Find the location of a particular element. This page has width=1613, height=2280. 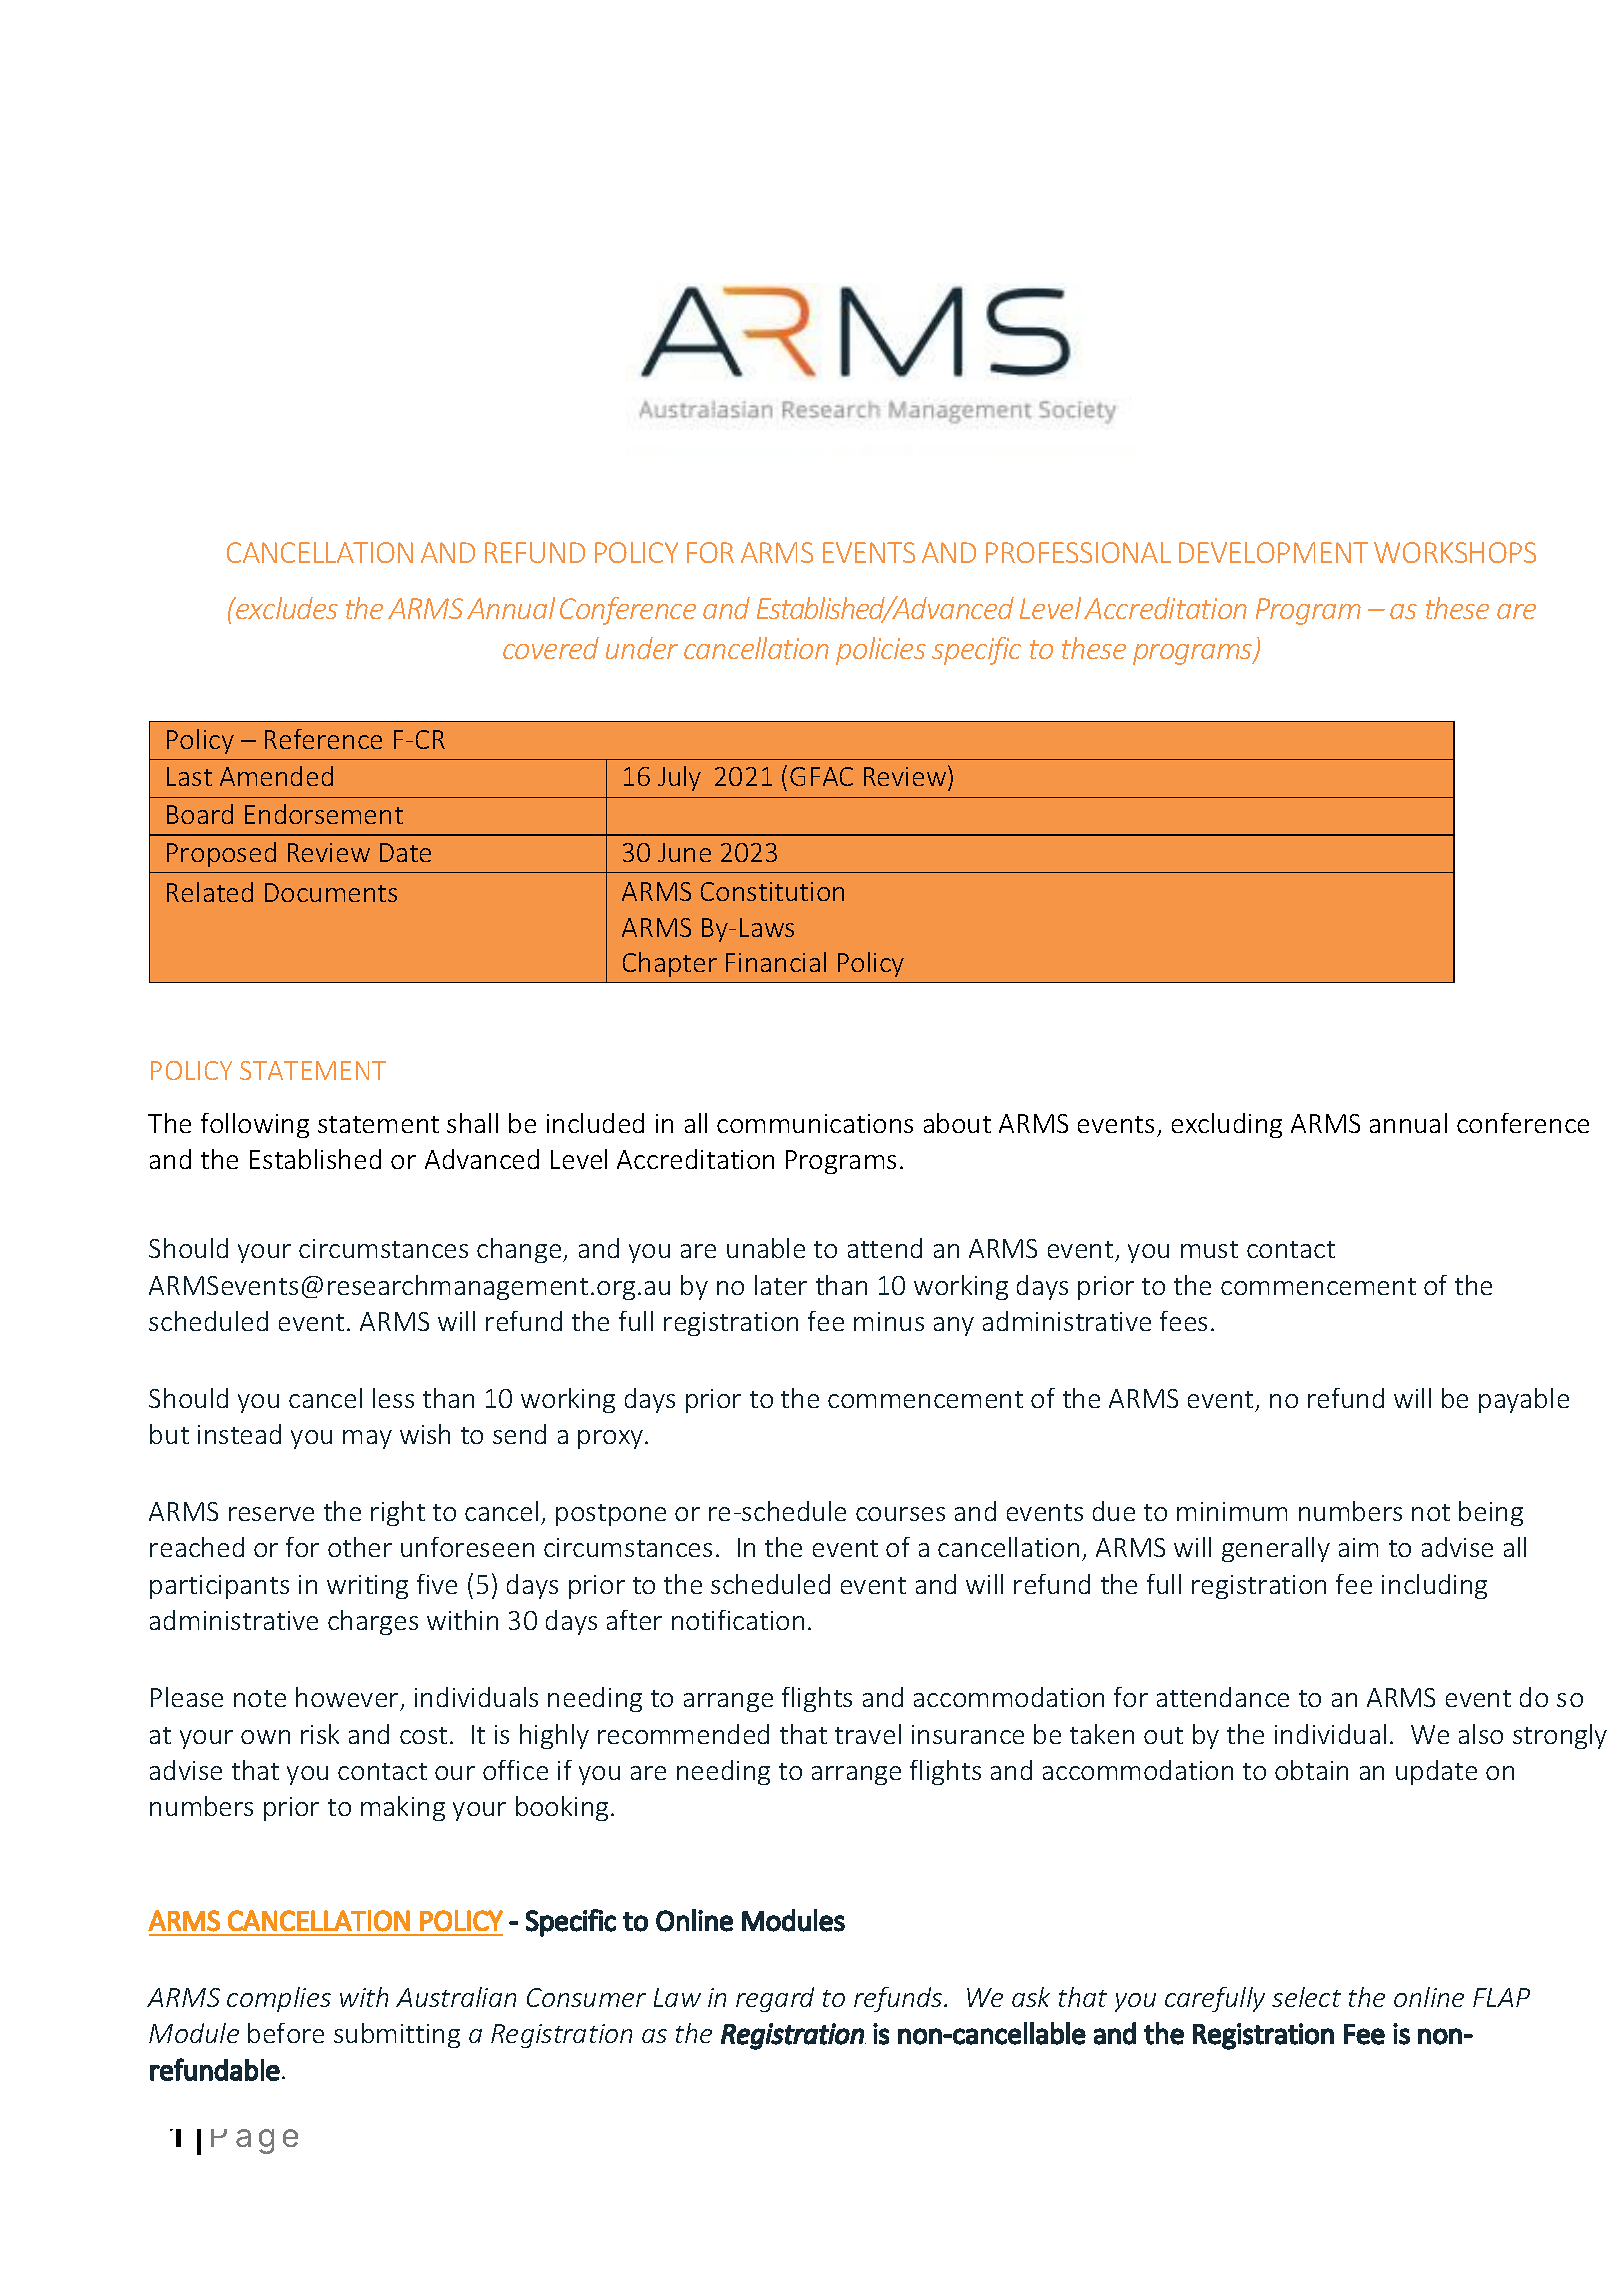

policies is located at coordinates (881, 651).
